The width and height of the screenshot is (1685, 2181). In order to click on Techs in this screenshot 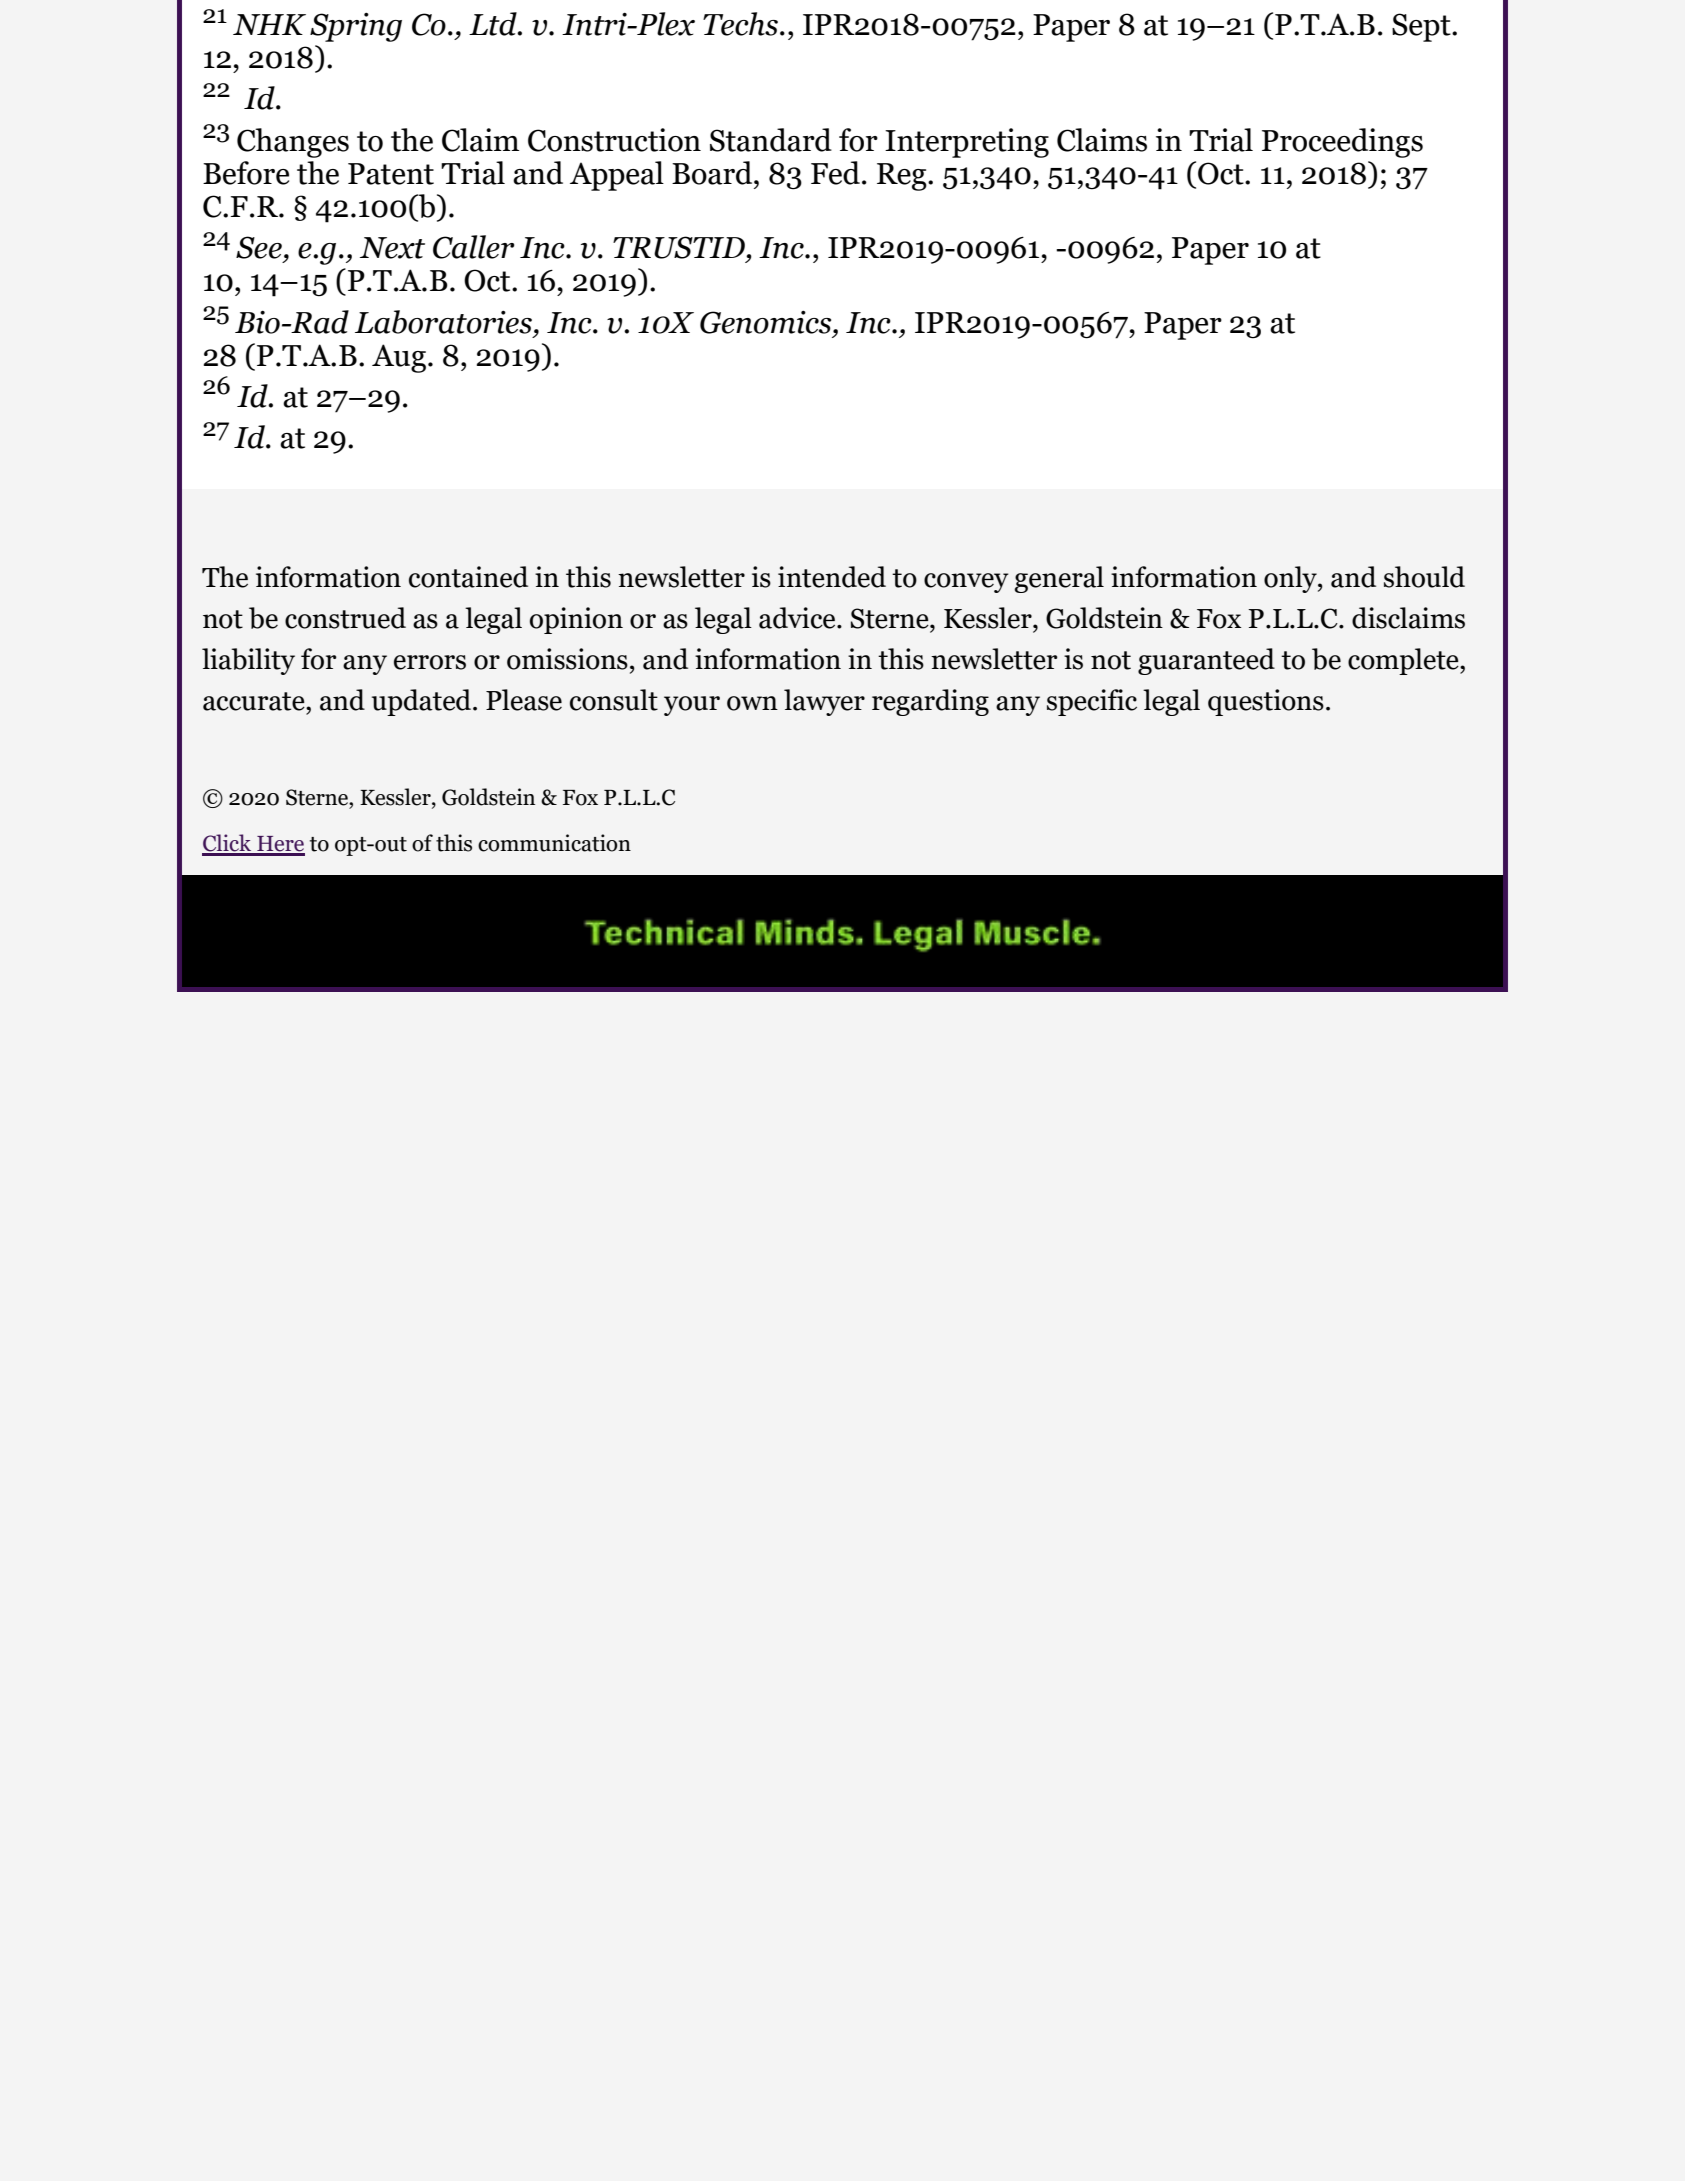, I will do `click(740, 24)`.
